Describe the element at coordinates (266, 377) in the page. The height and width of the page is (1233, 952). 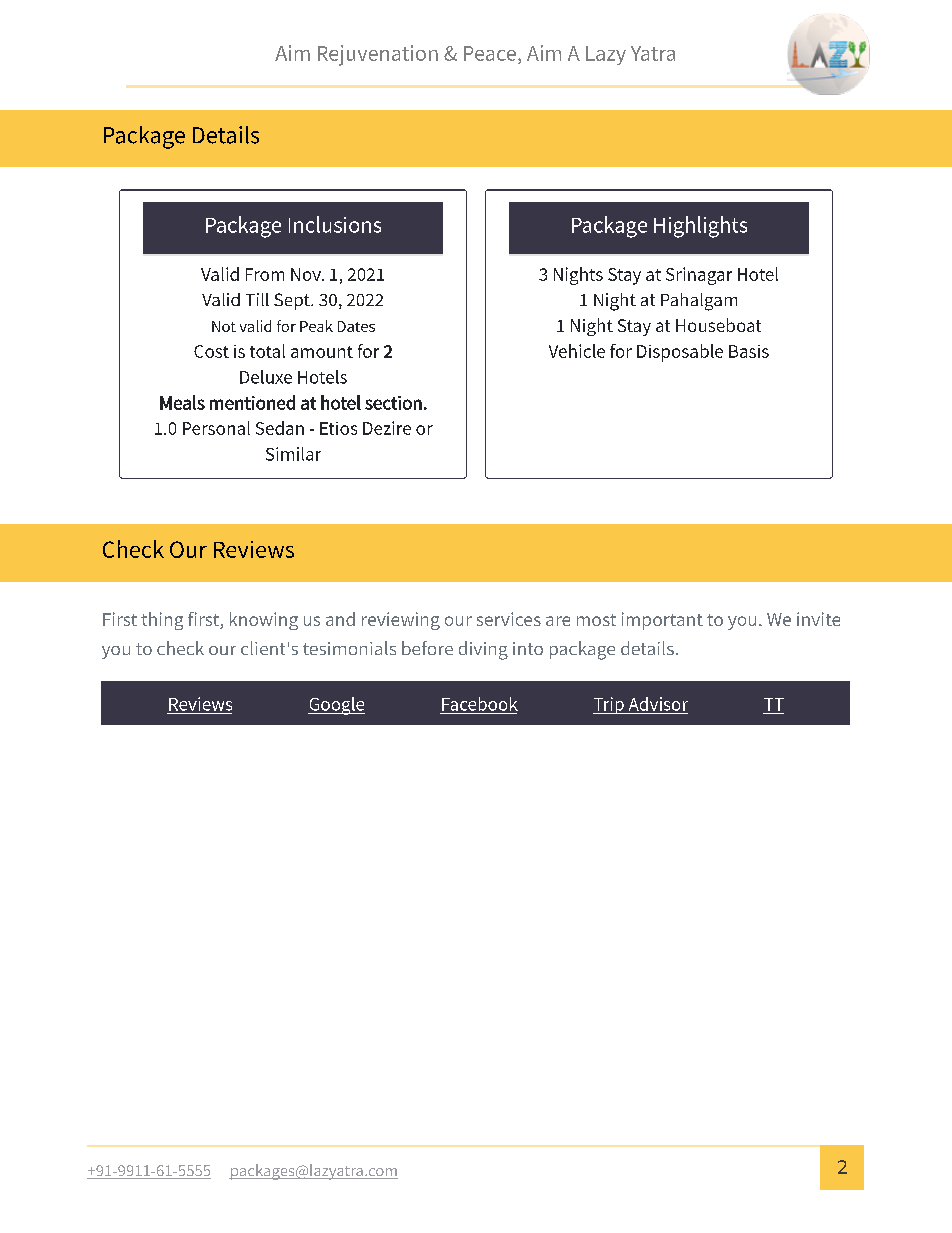
I see `Deluxe` at that location.
